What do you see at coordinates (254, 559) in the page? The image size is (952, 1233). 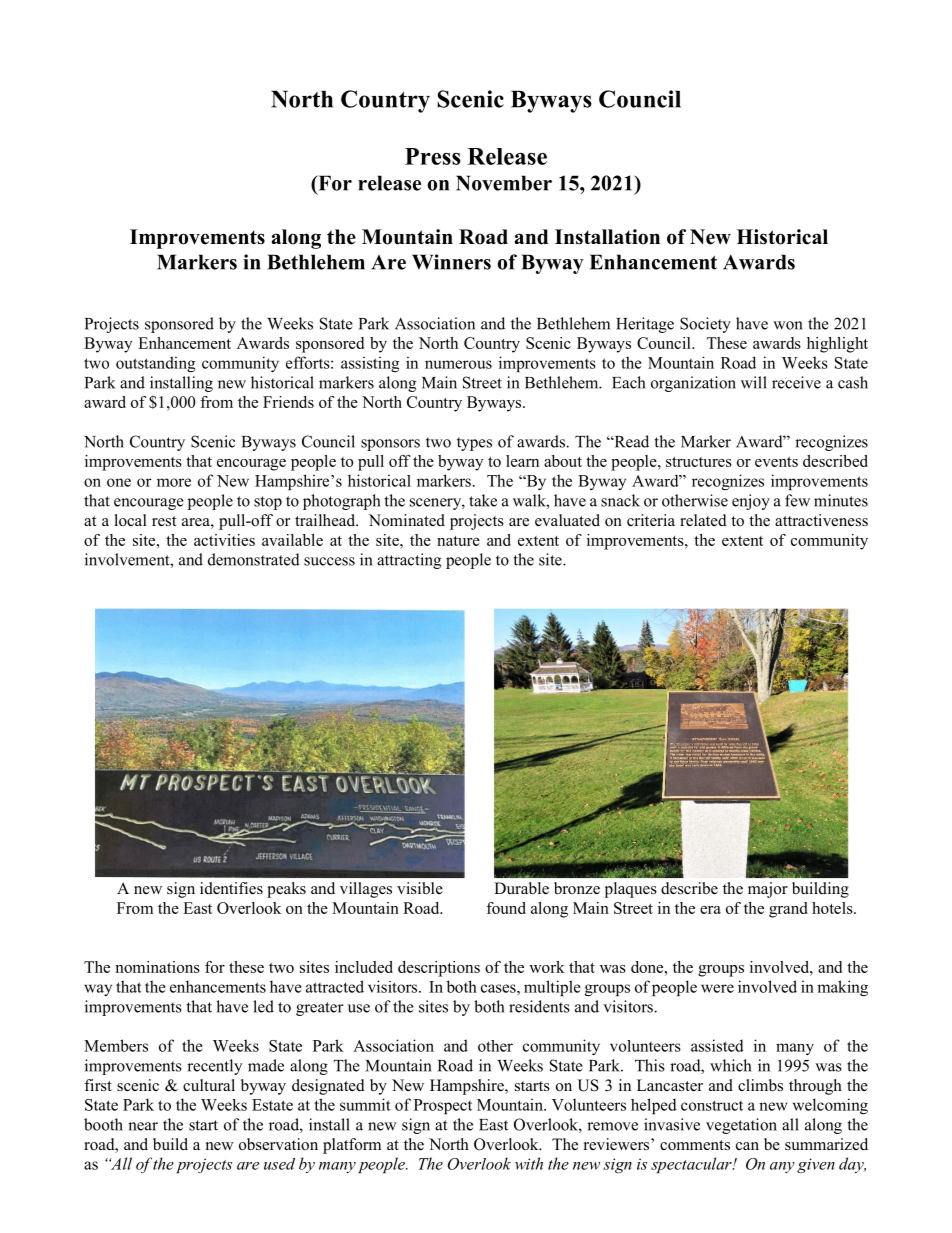 I see `demonstrated` at bounding box center [254, 559].
